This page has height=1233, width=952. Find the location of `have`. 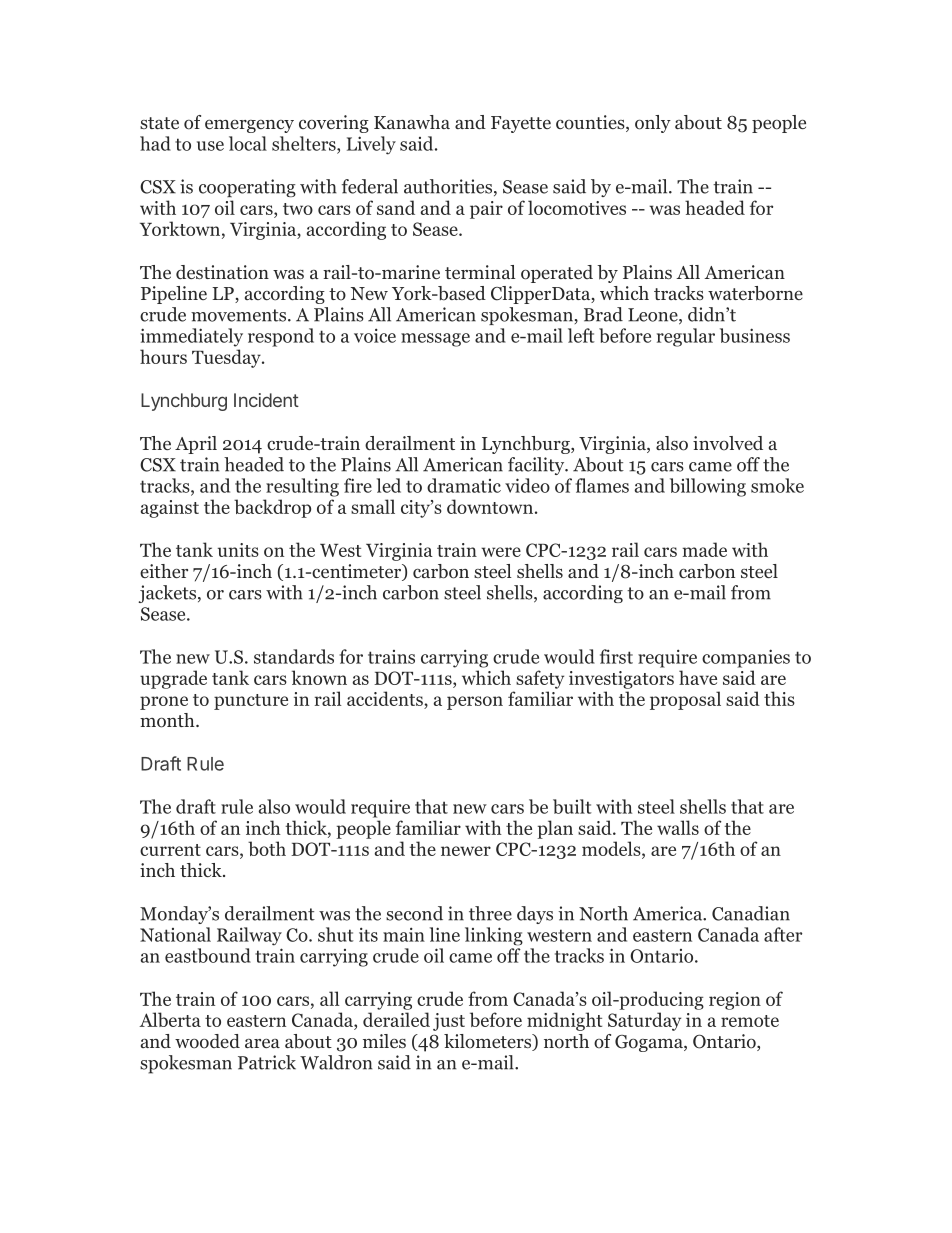

have is located at coordinates (698, 677).
